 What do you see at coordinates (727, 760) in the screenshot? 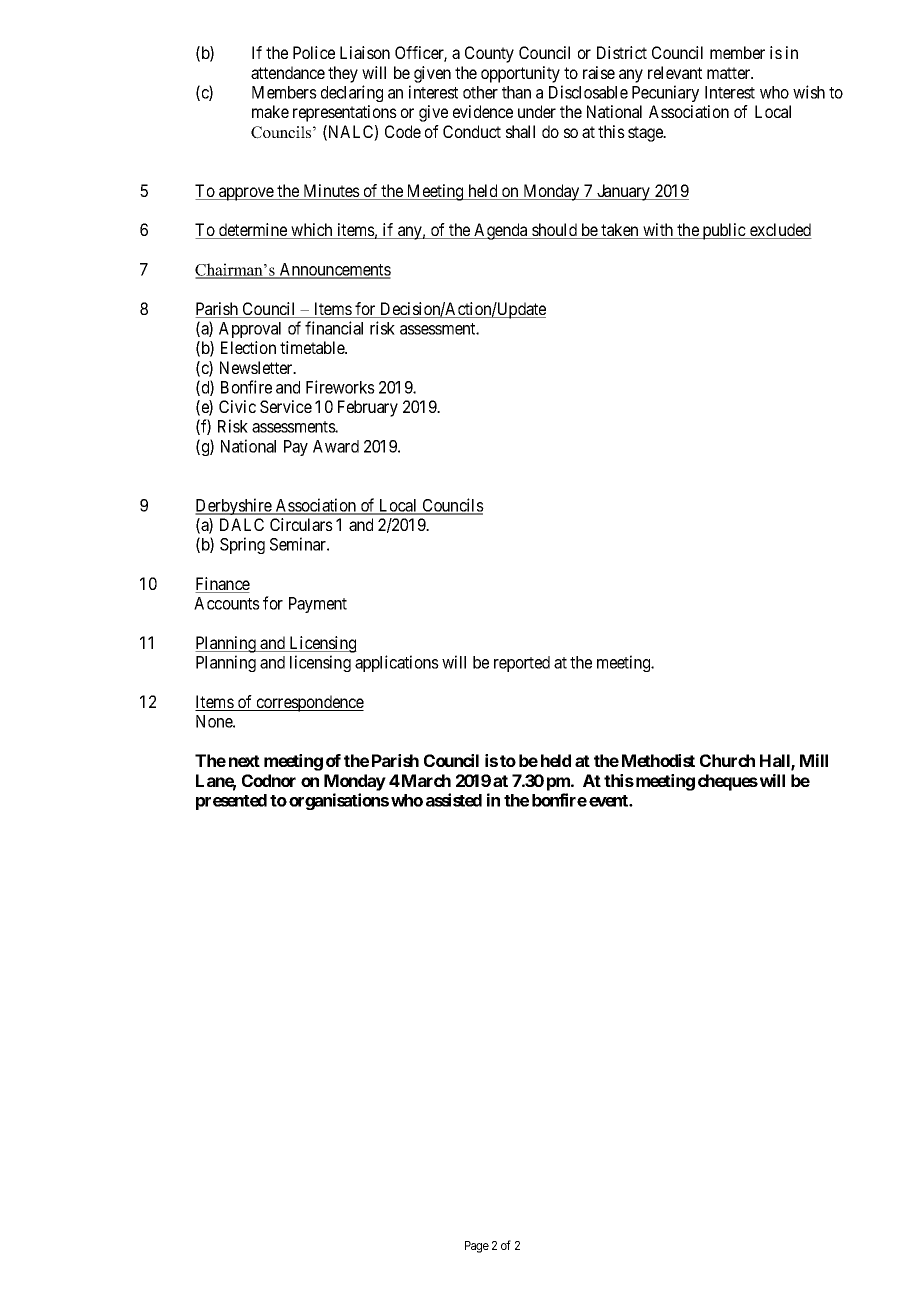
I see `Church` at bounding box center [727, 760].
